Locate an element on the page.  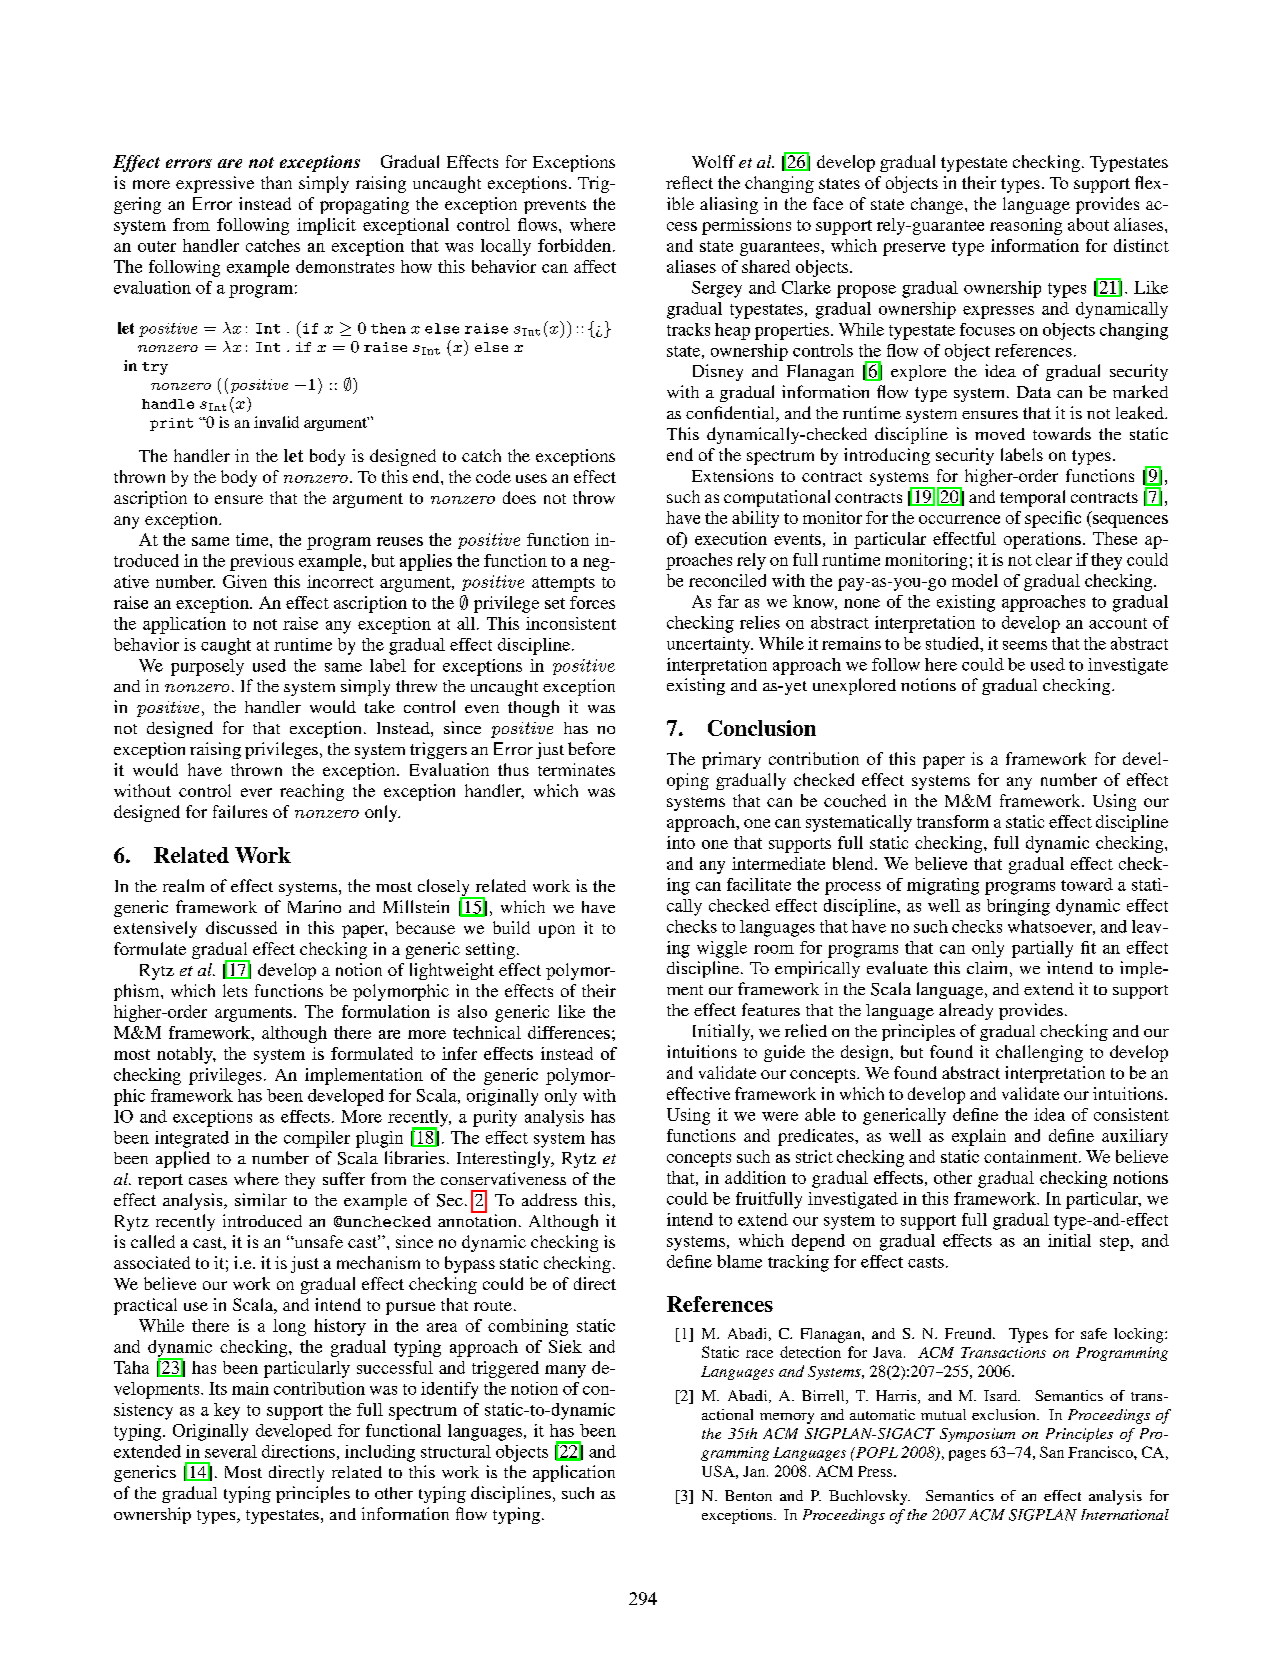
forces is located at coordinates (592, 602).
